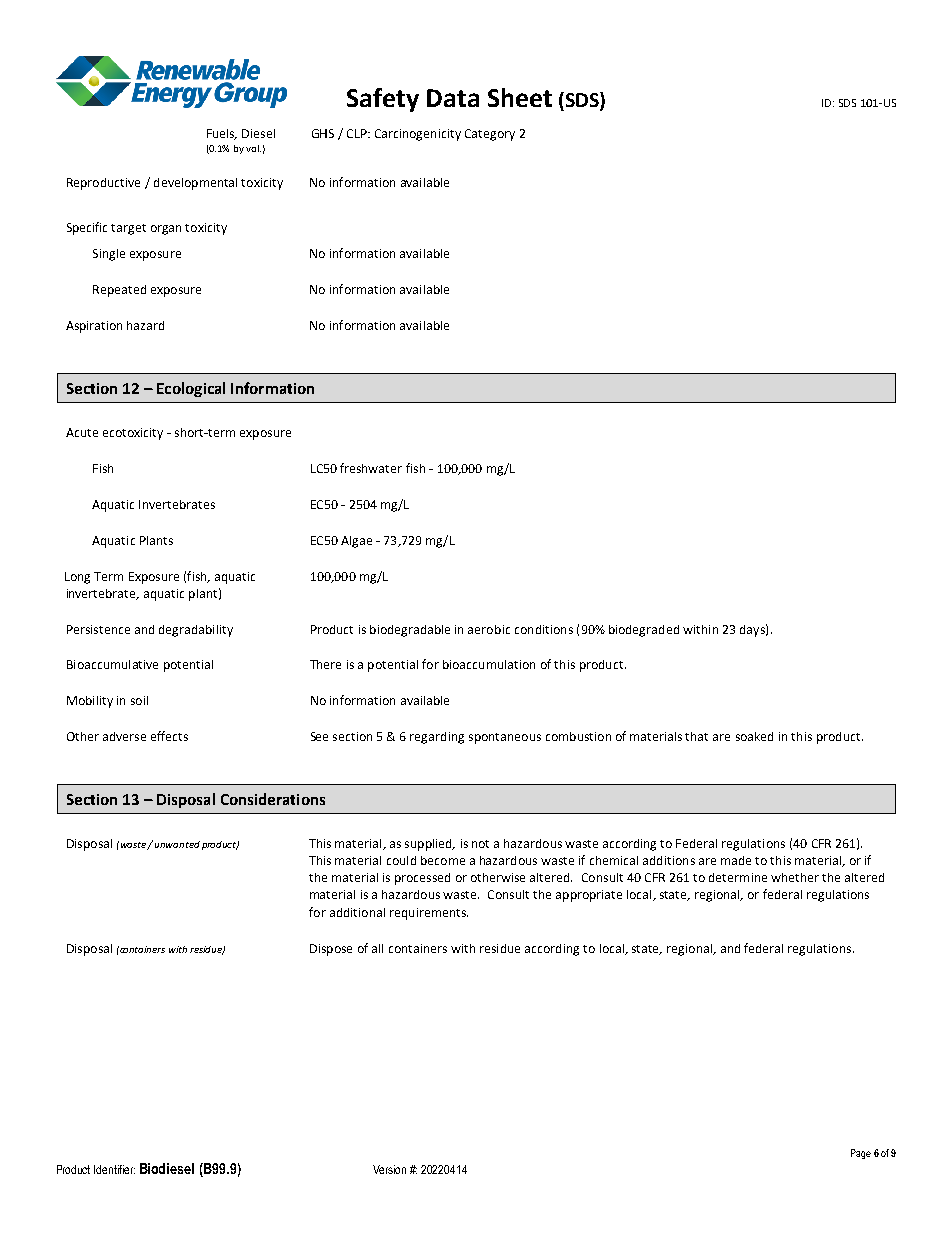 Image resolution: width=952 pixels, height=1233 pixels. Describe the element at coordinates (371, 468) in the screenshot. I see `freshwater` at that location.
